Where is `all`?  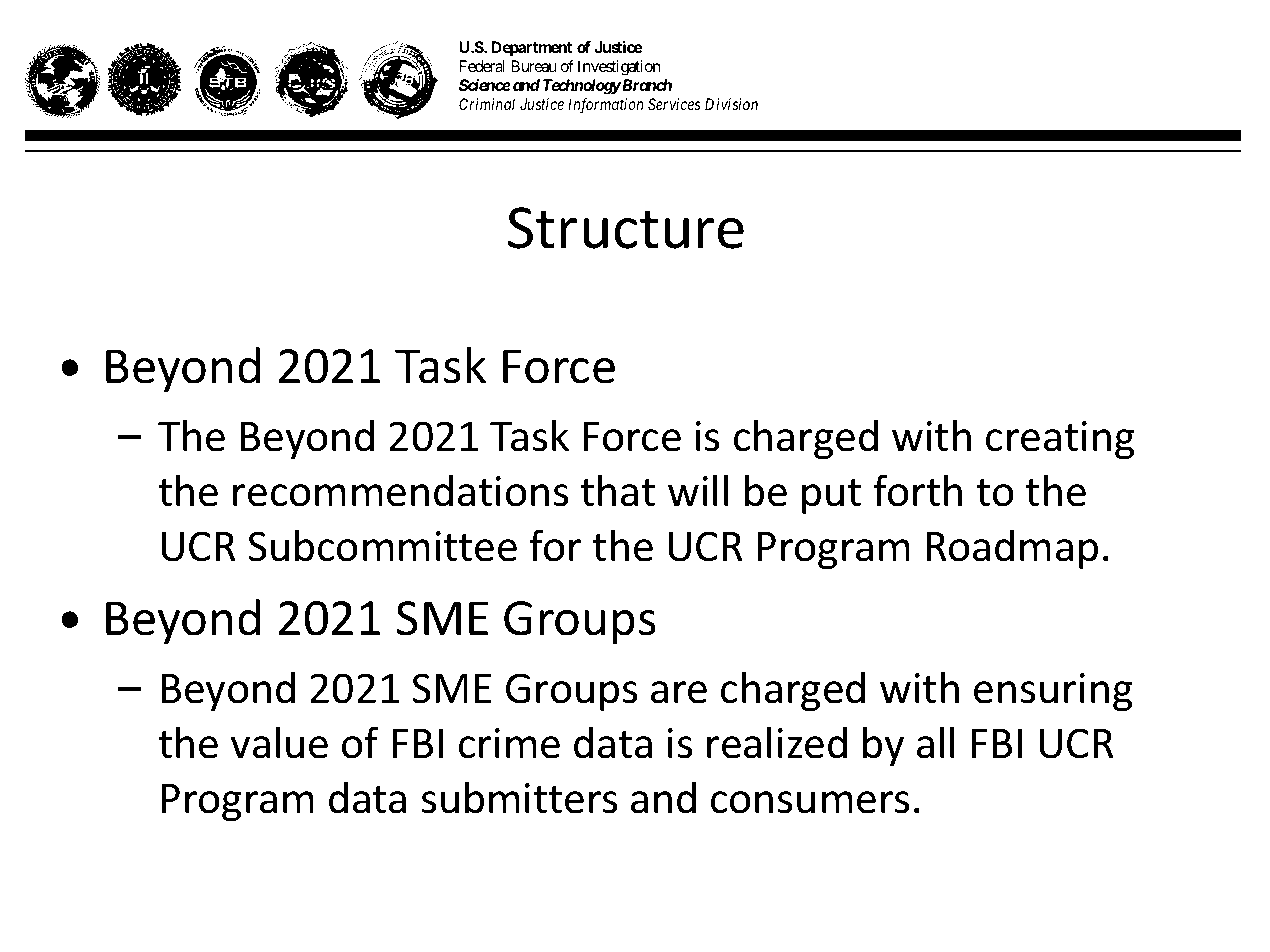 all is located at coordinates (935, 742).
